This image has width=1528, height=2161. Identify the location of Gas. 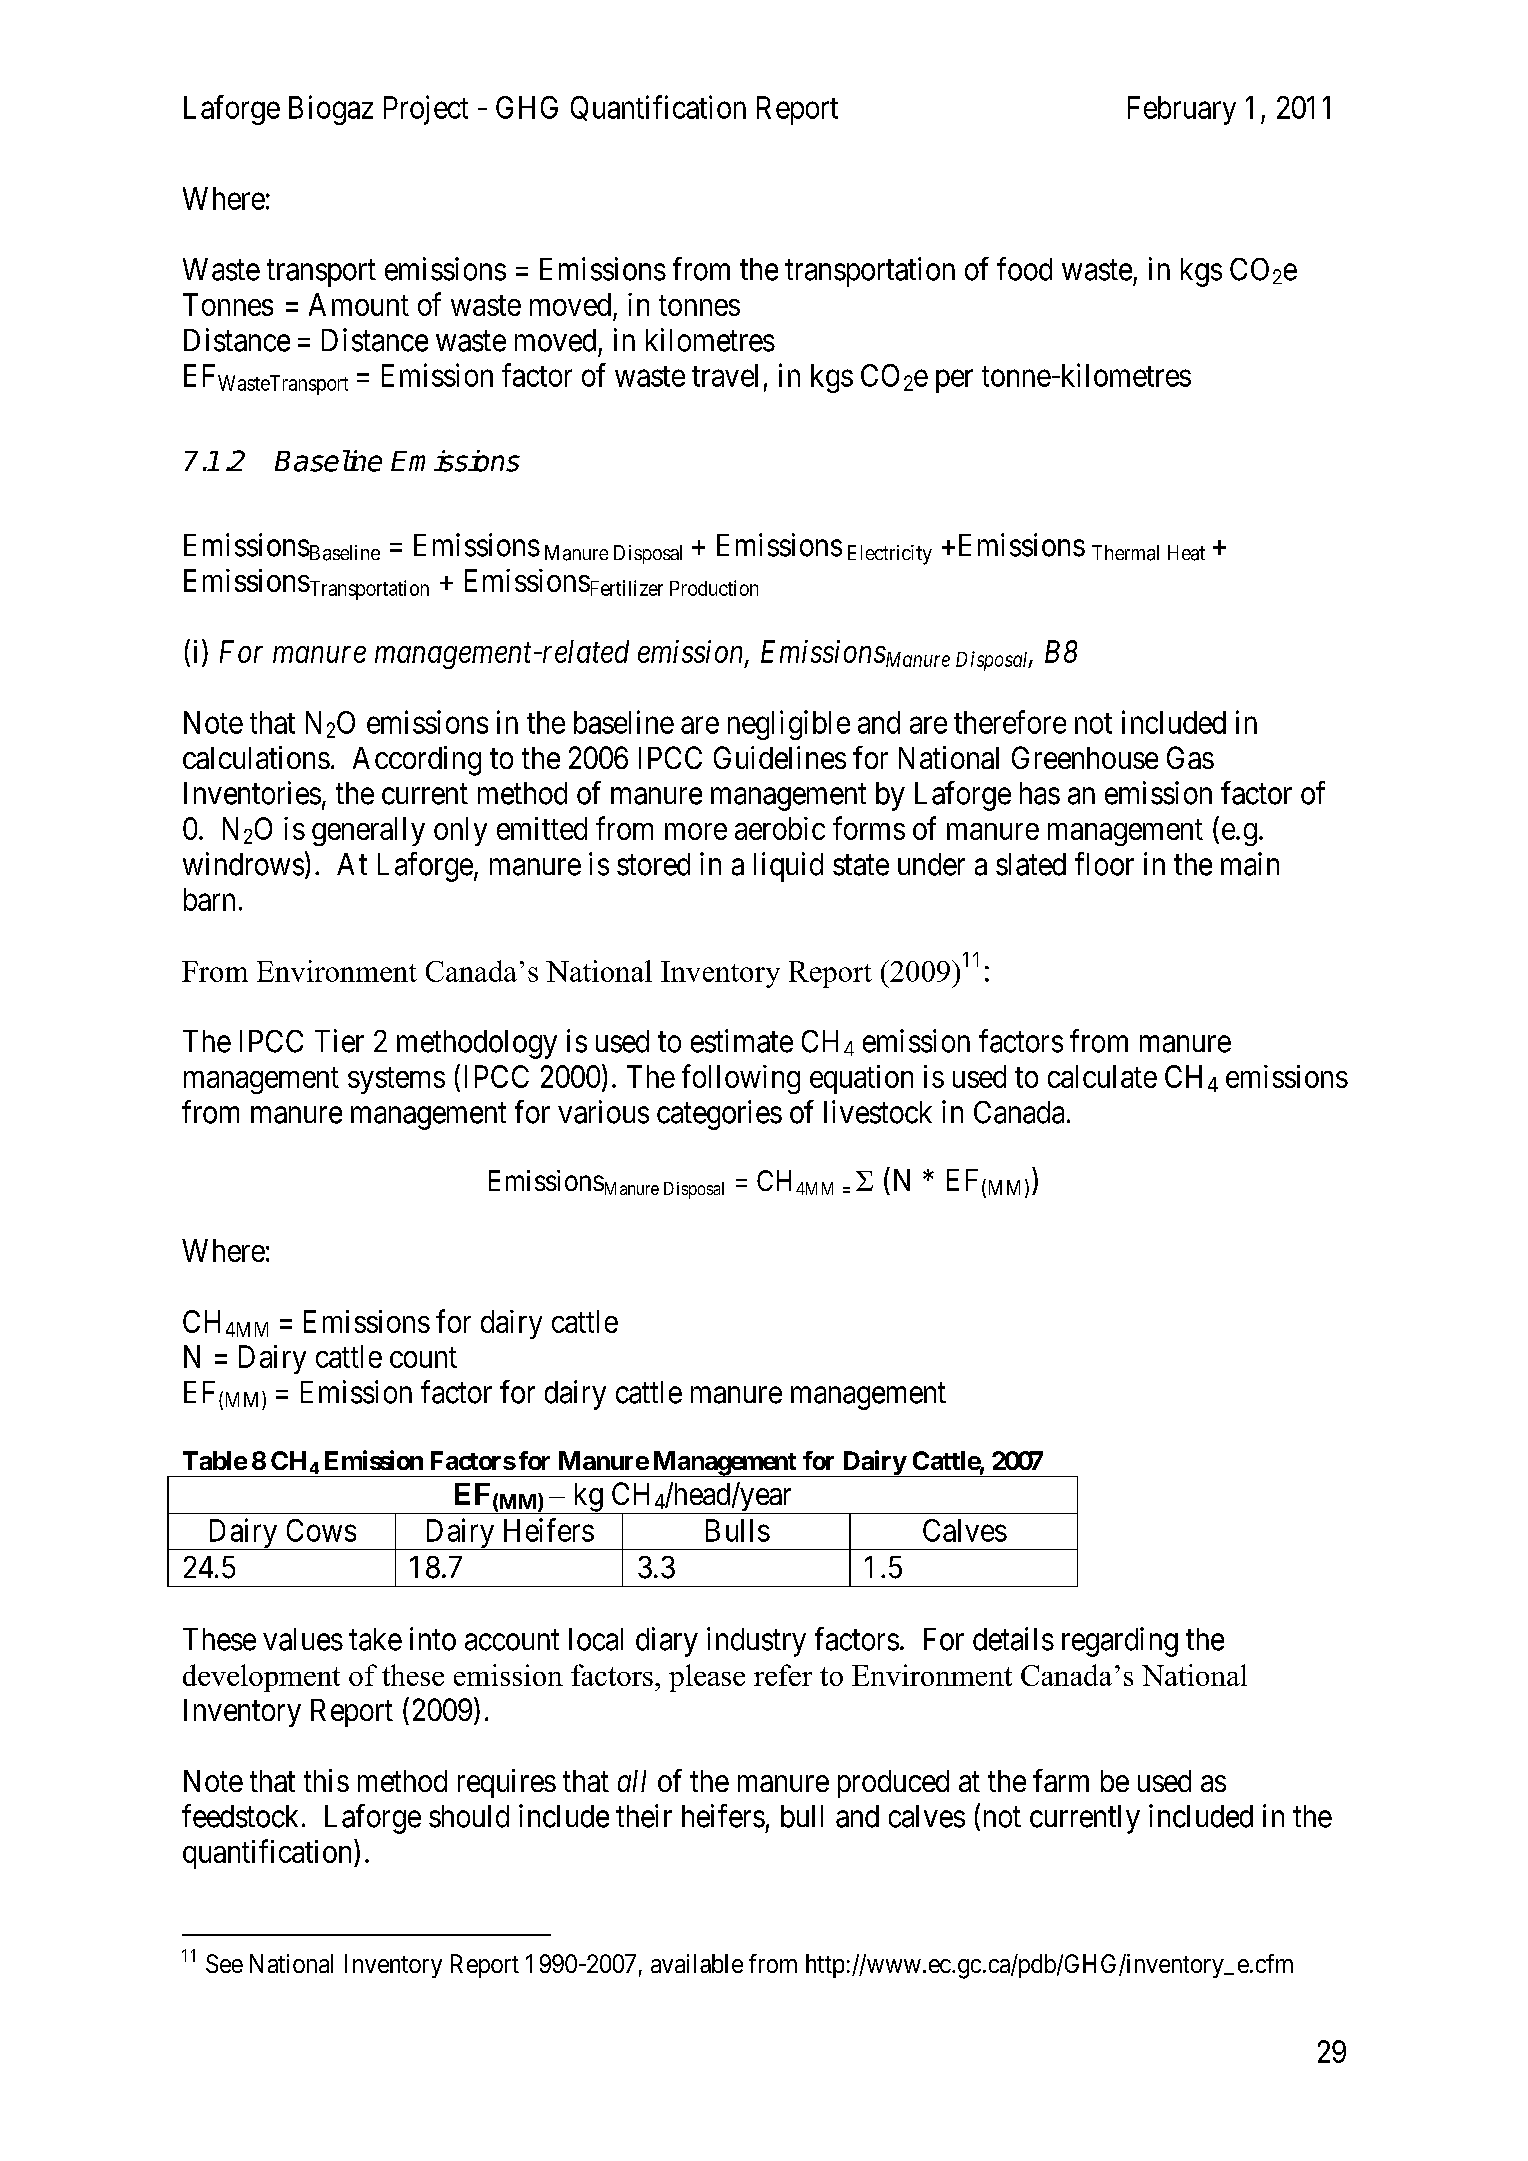
(1190, 757).
